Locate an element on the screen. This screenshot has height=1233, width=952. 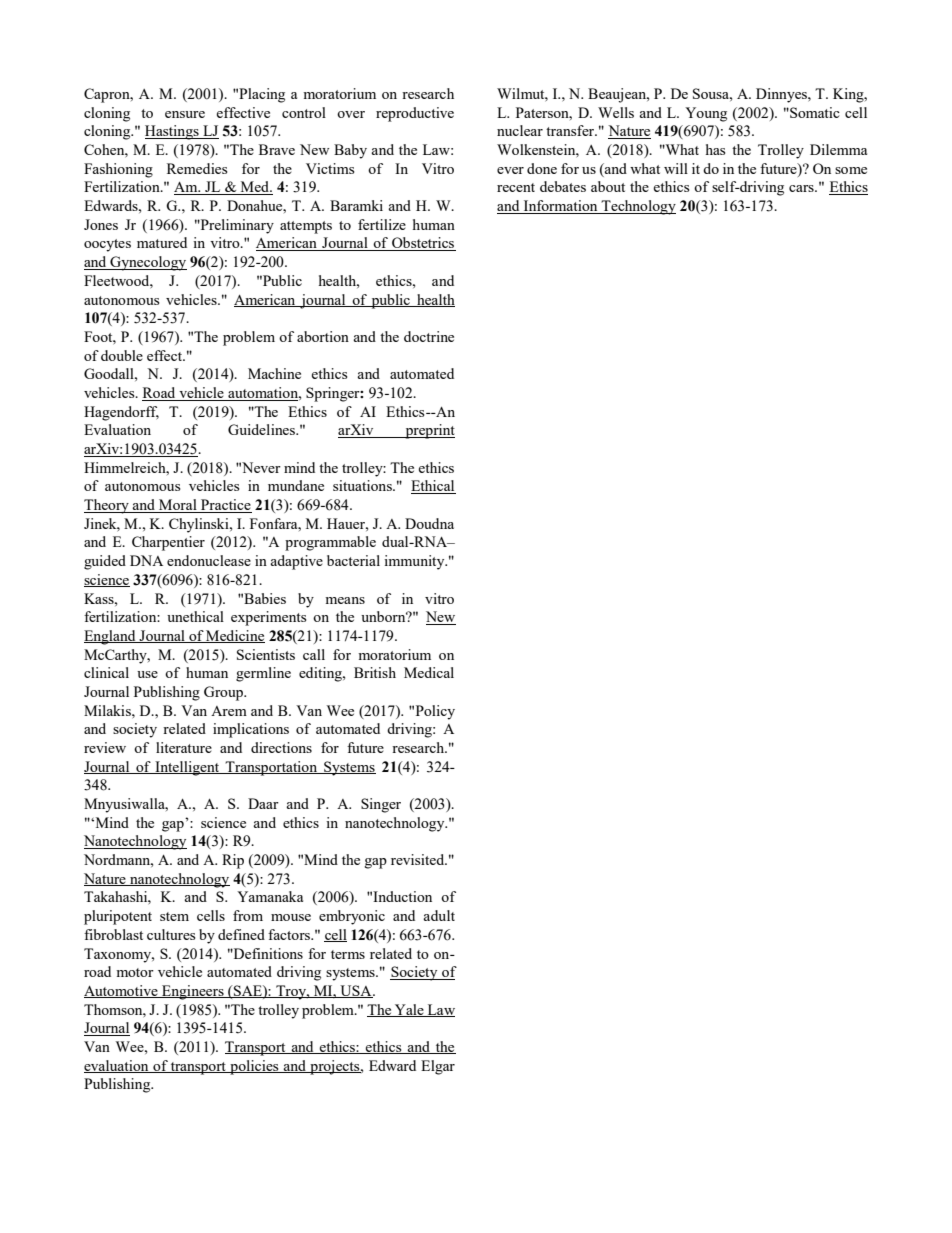
Young is located at coordinates (706, 114).
